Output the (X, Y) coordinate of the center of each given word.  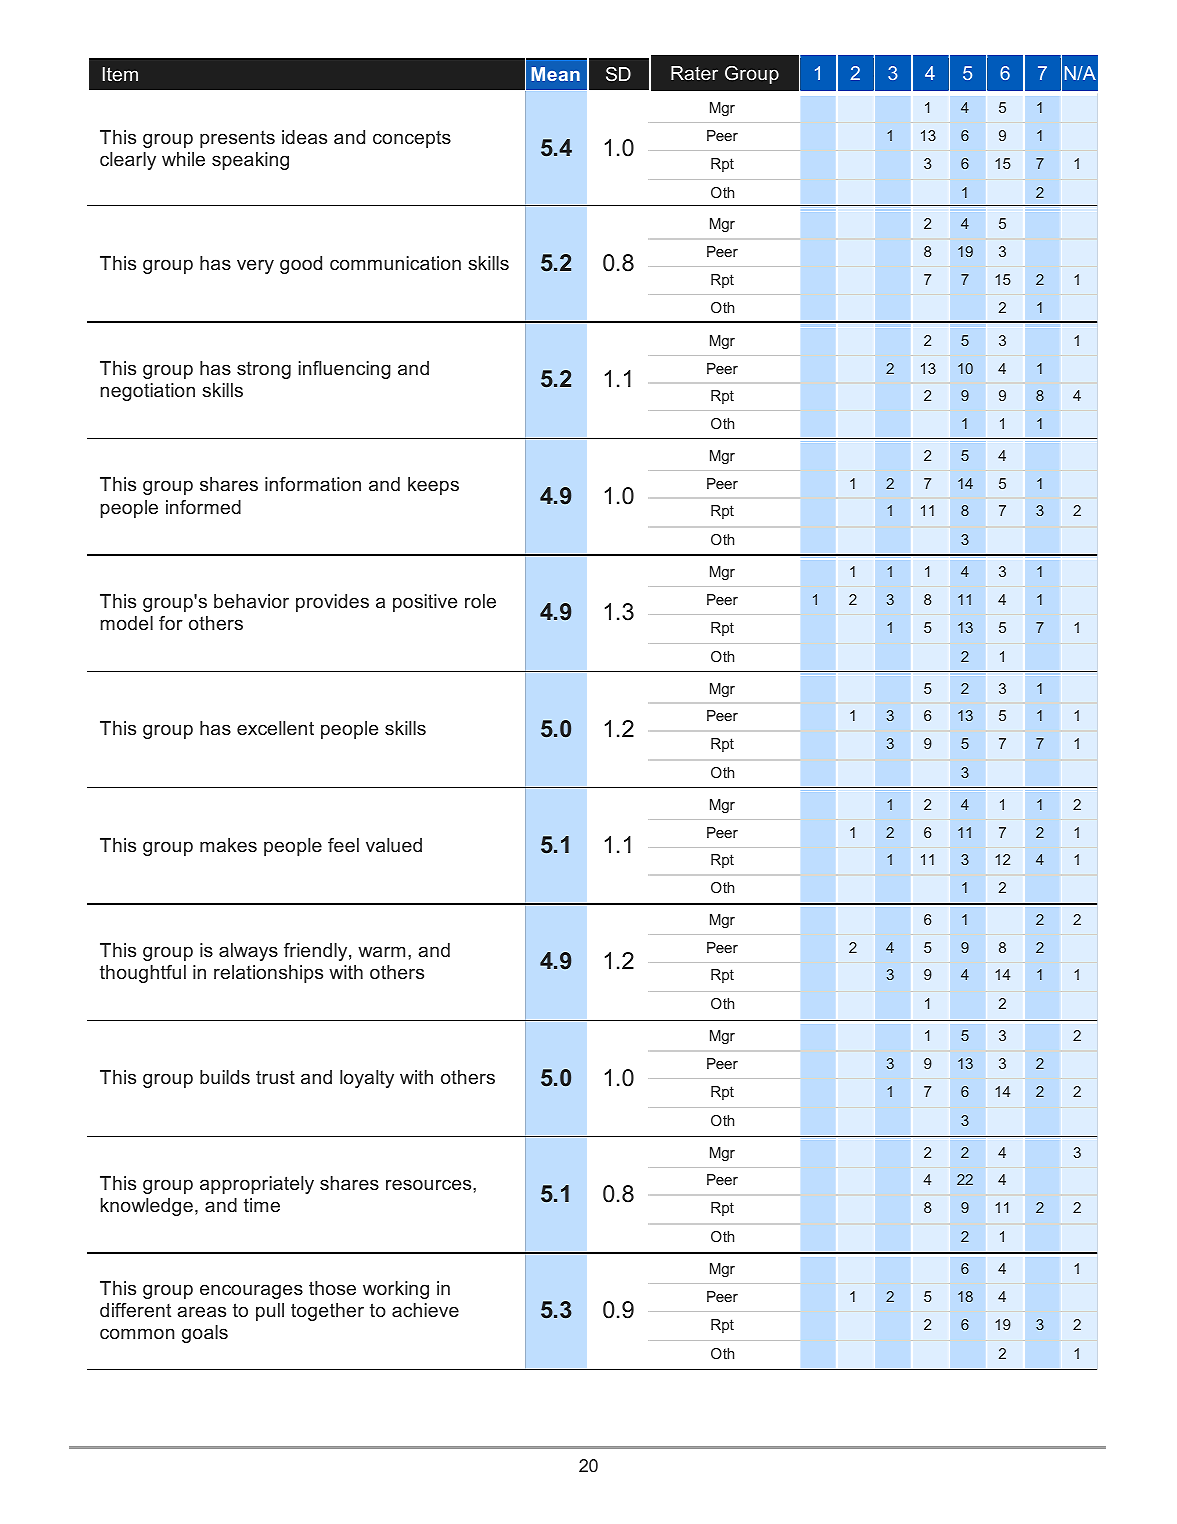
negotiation (147, 392)
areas (201, 1311)
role (480, 601)
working (396, 1290)
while (183, 159)
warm (381, 951)
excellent (275, 728)
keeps (433, 486)
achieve (425, 1310)
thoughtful (143, 974)
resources (430, 1184)
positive (425, 603)
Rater (694, 73)
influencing (345, 370)
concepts (412, 139)
